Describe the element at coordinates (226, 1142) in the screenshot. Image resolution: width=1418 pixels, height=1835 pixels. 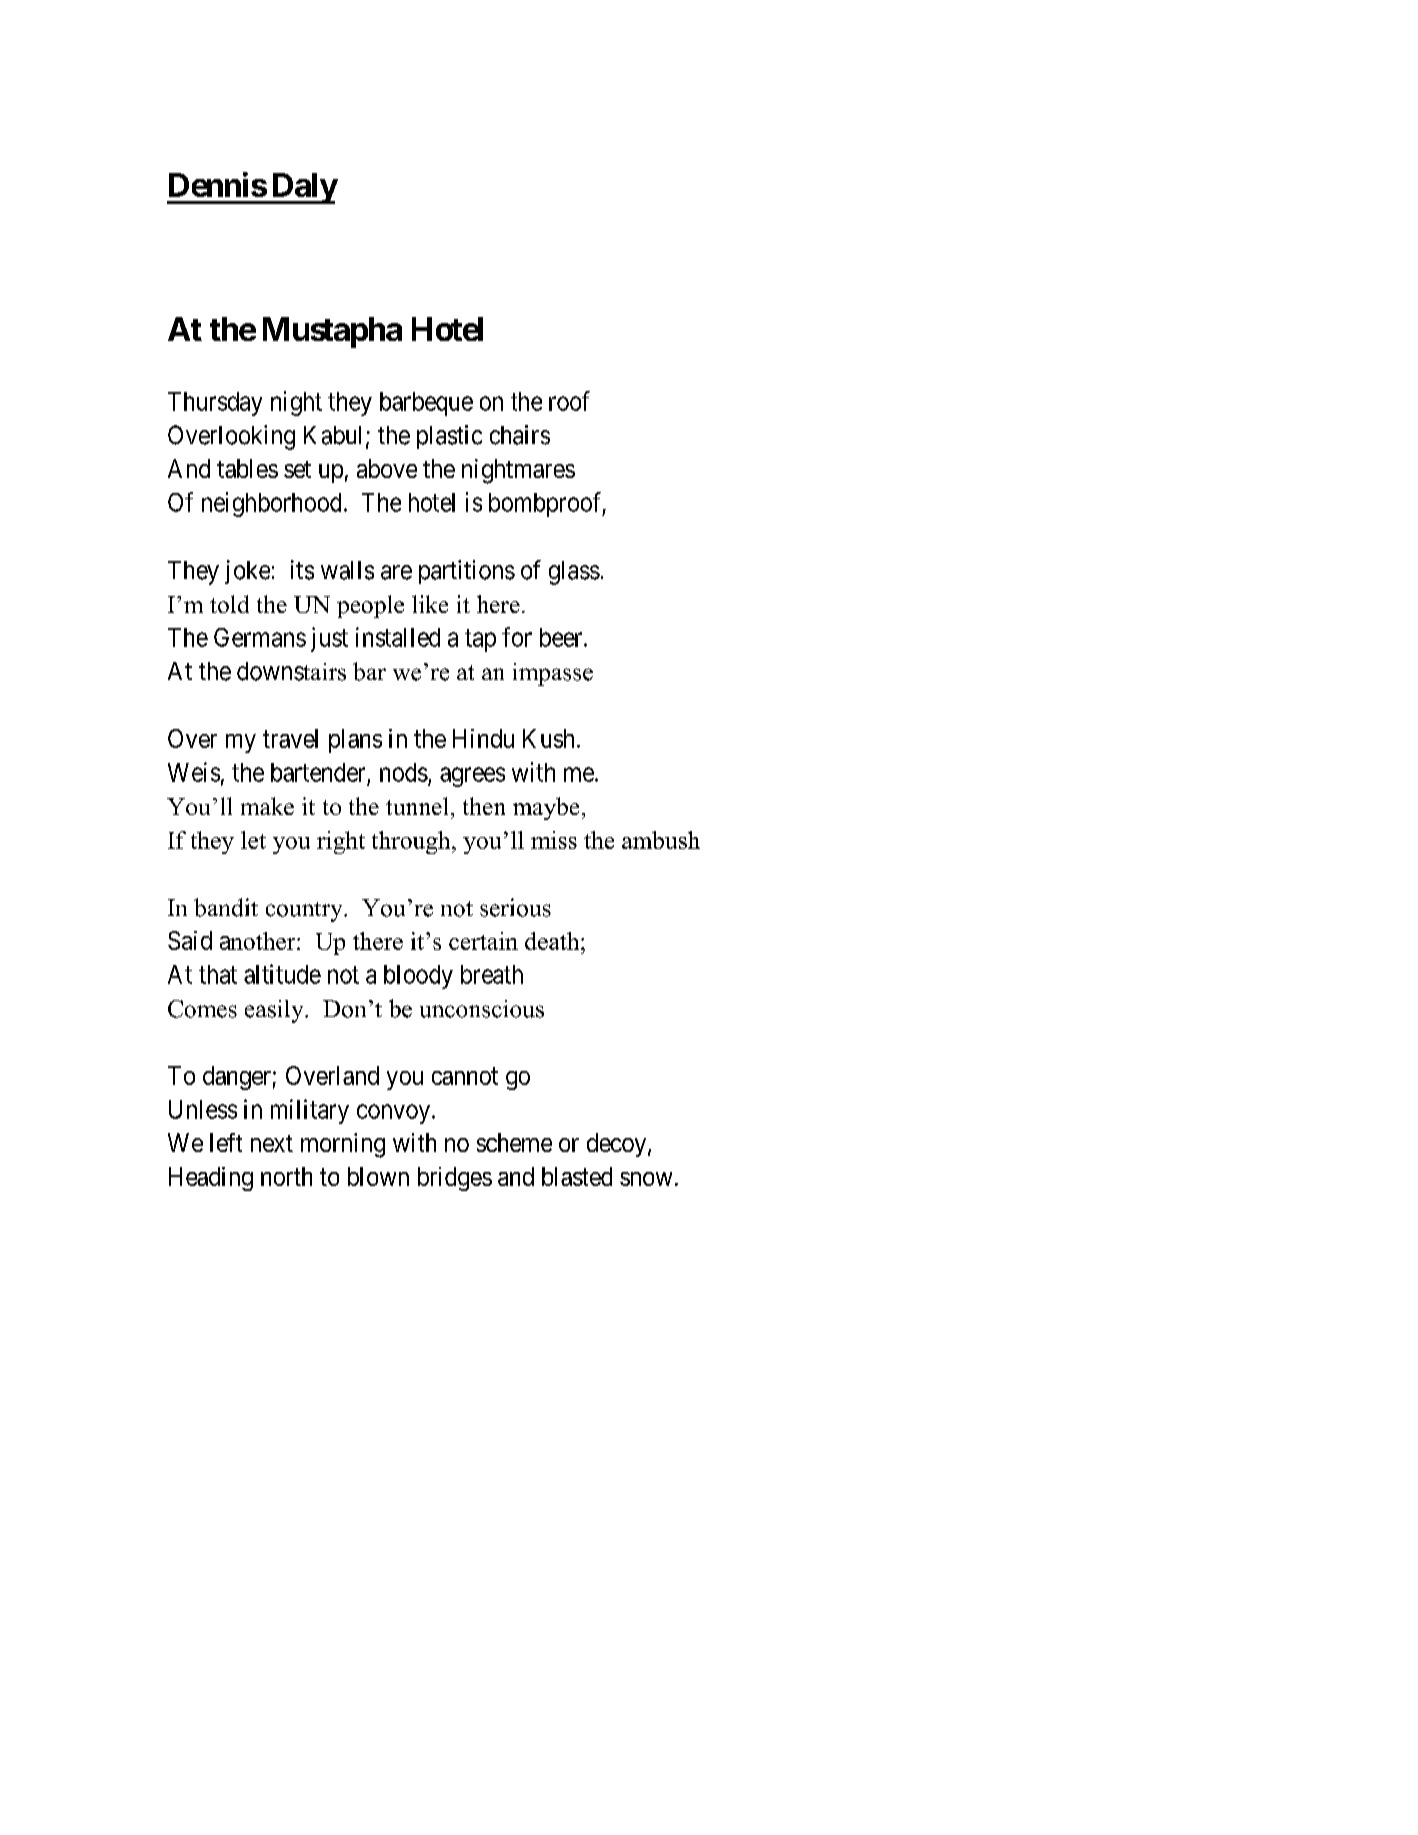
I see `left` at that location.
